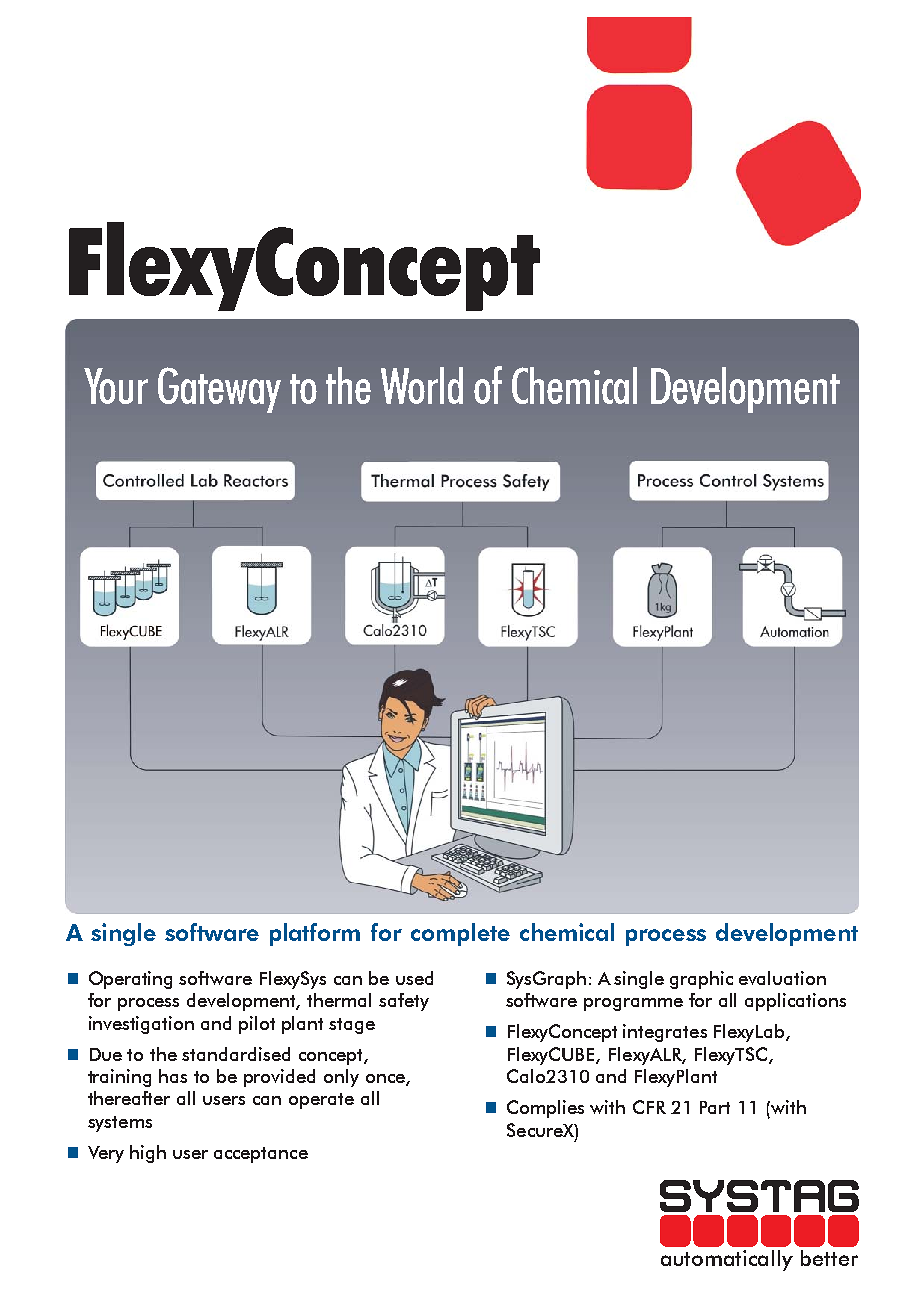  What do you see at coordinates (795, 1002) in the screenshot?
I see `applications` at bounding box center [795, 1002].
